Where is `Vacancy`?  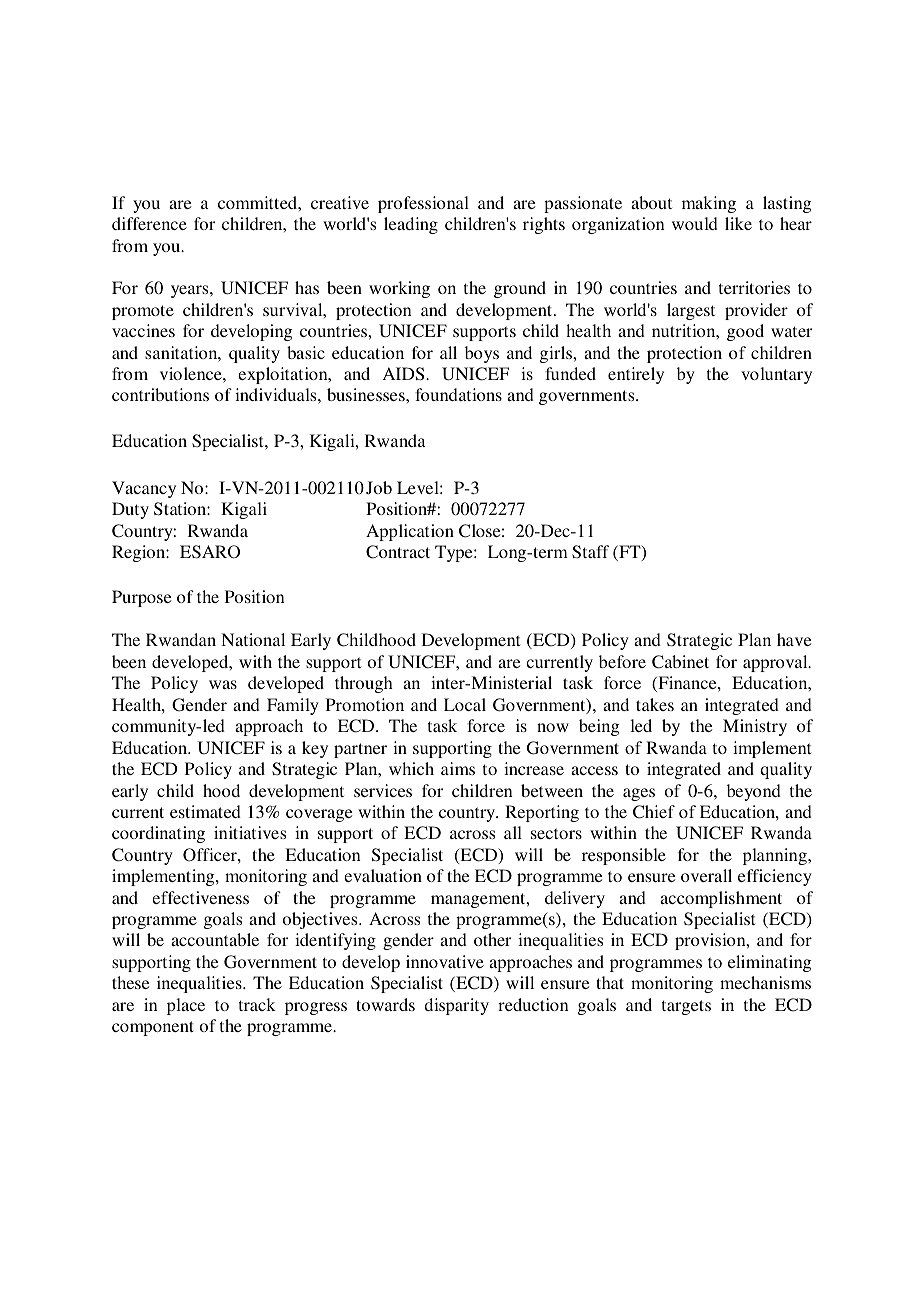 Vacancy is located at coordinates (144, 489).
